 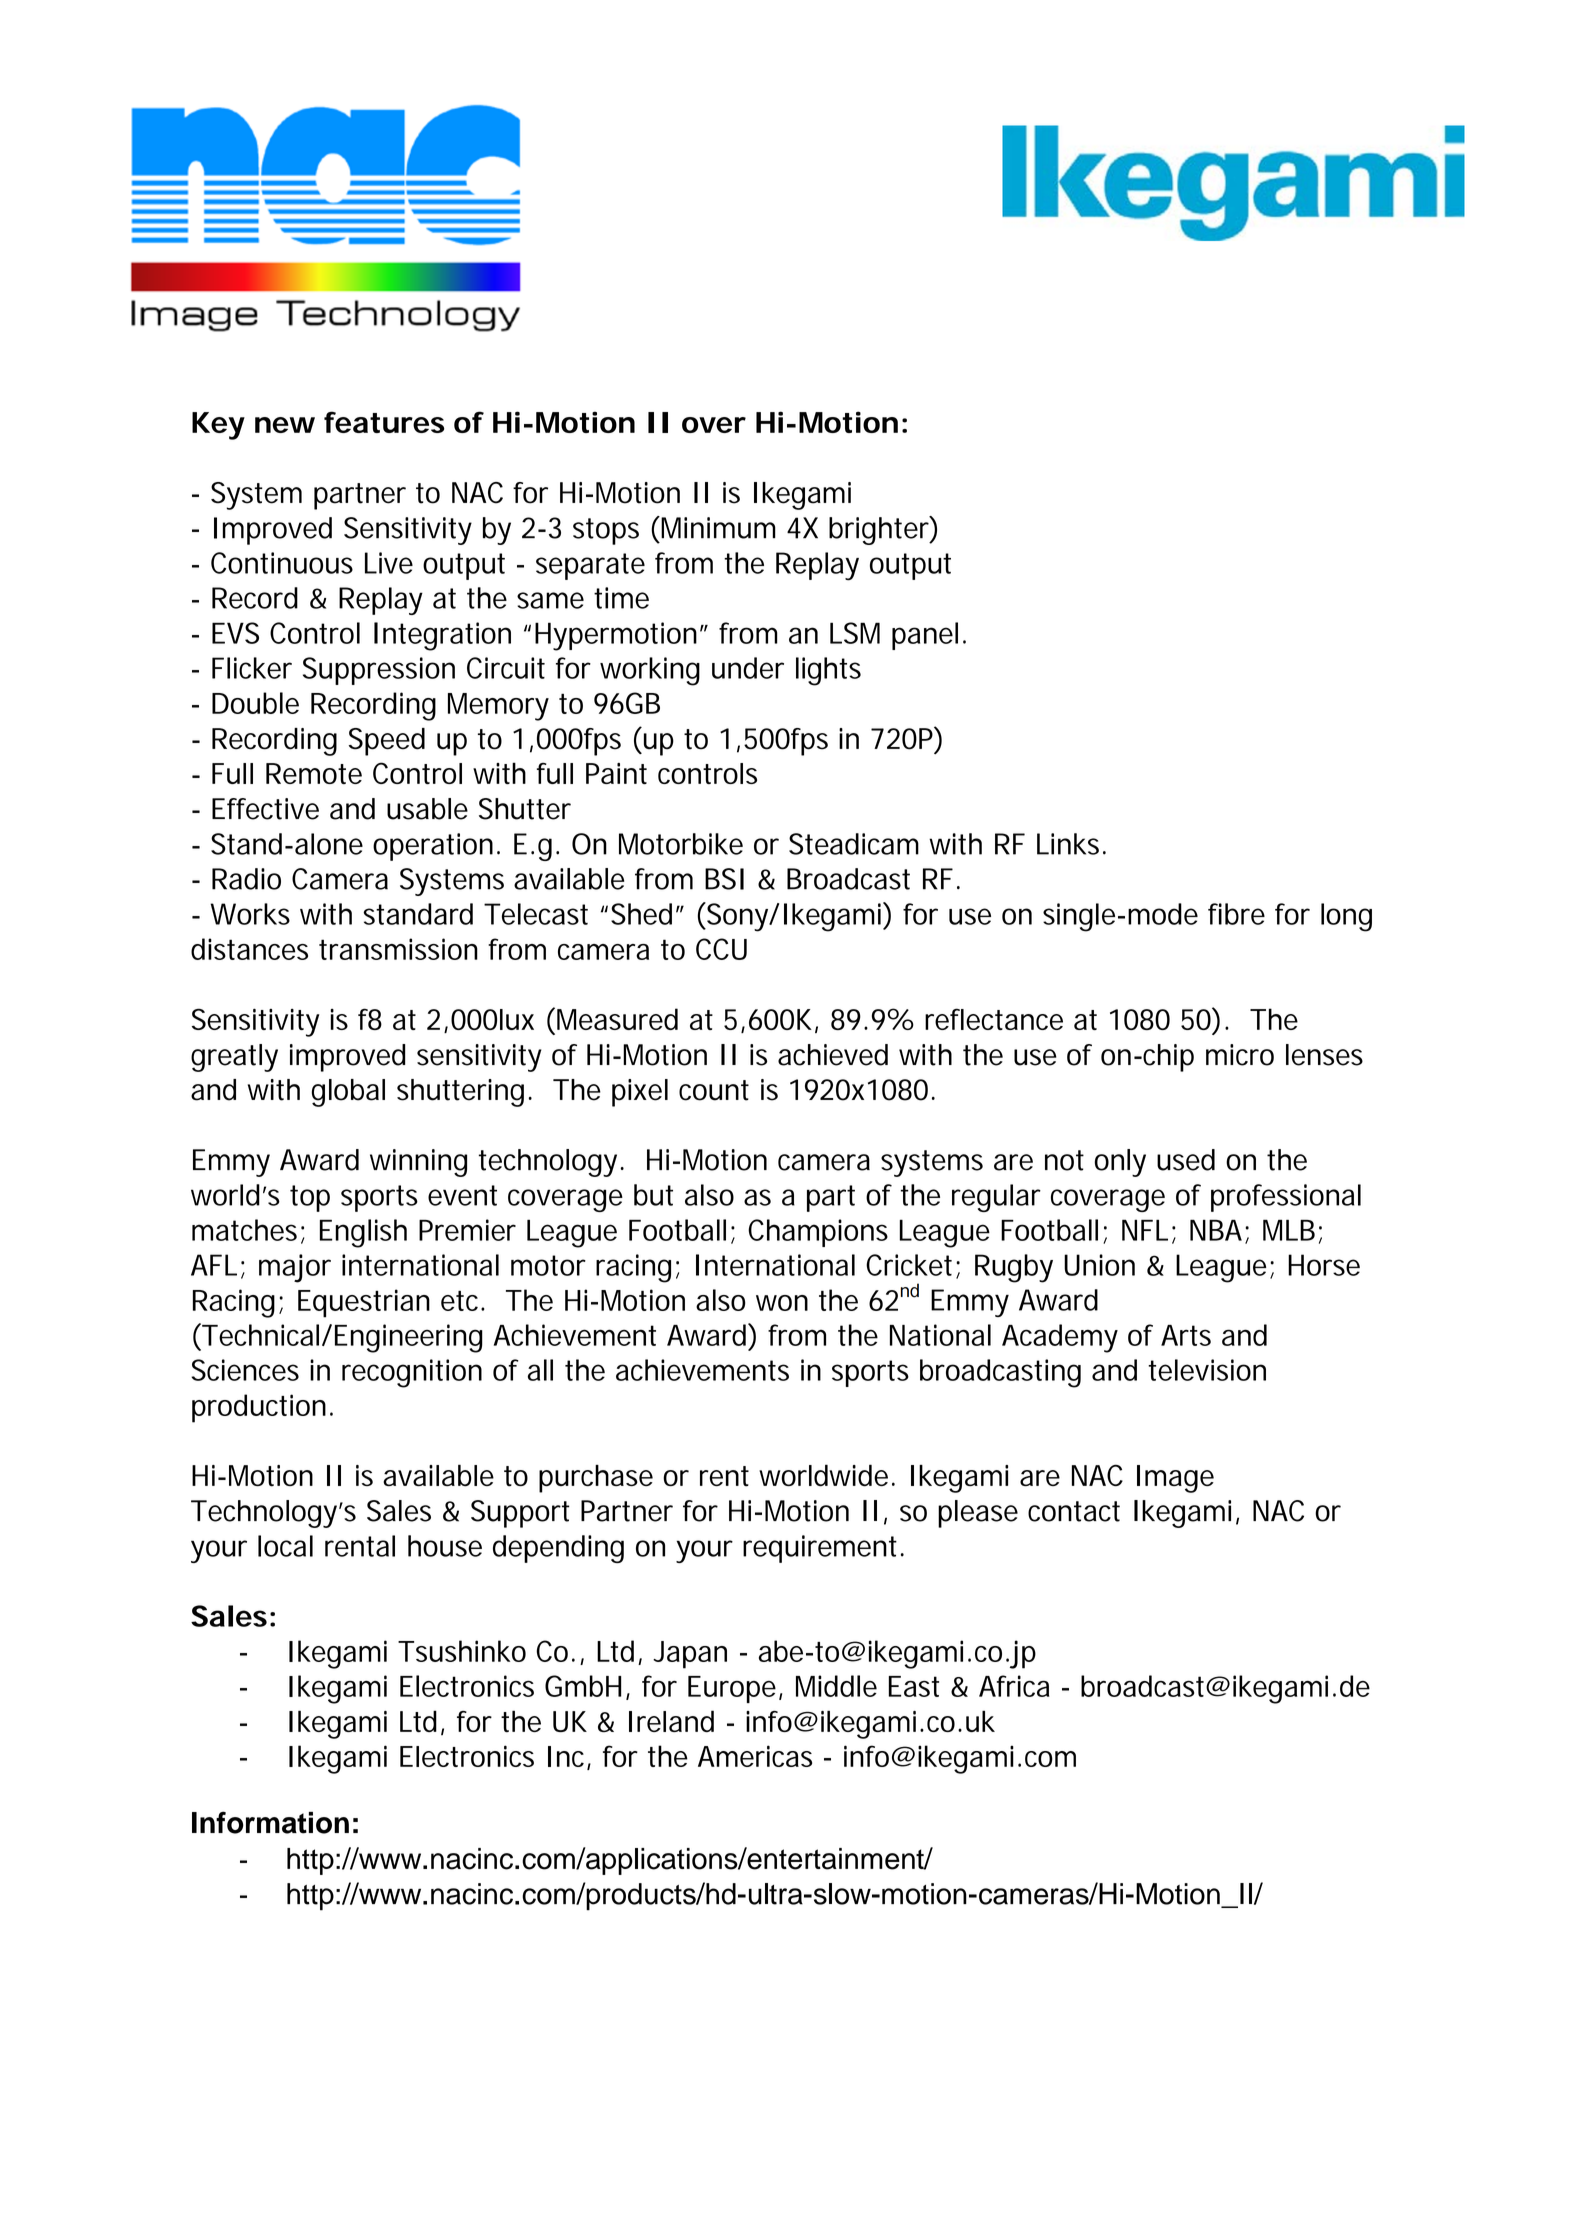 What do you see at coordinates (314, 773) in the page?
I see `Remote` at bounding box center [314, 773].
